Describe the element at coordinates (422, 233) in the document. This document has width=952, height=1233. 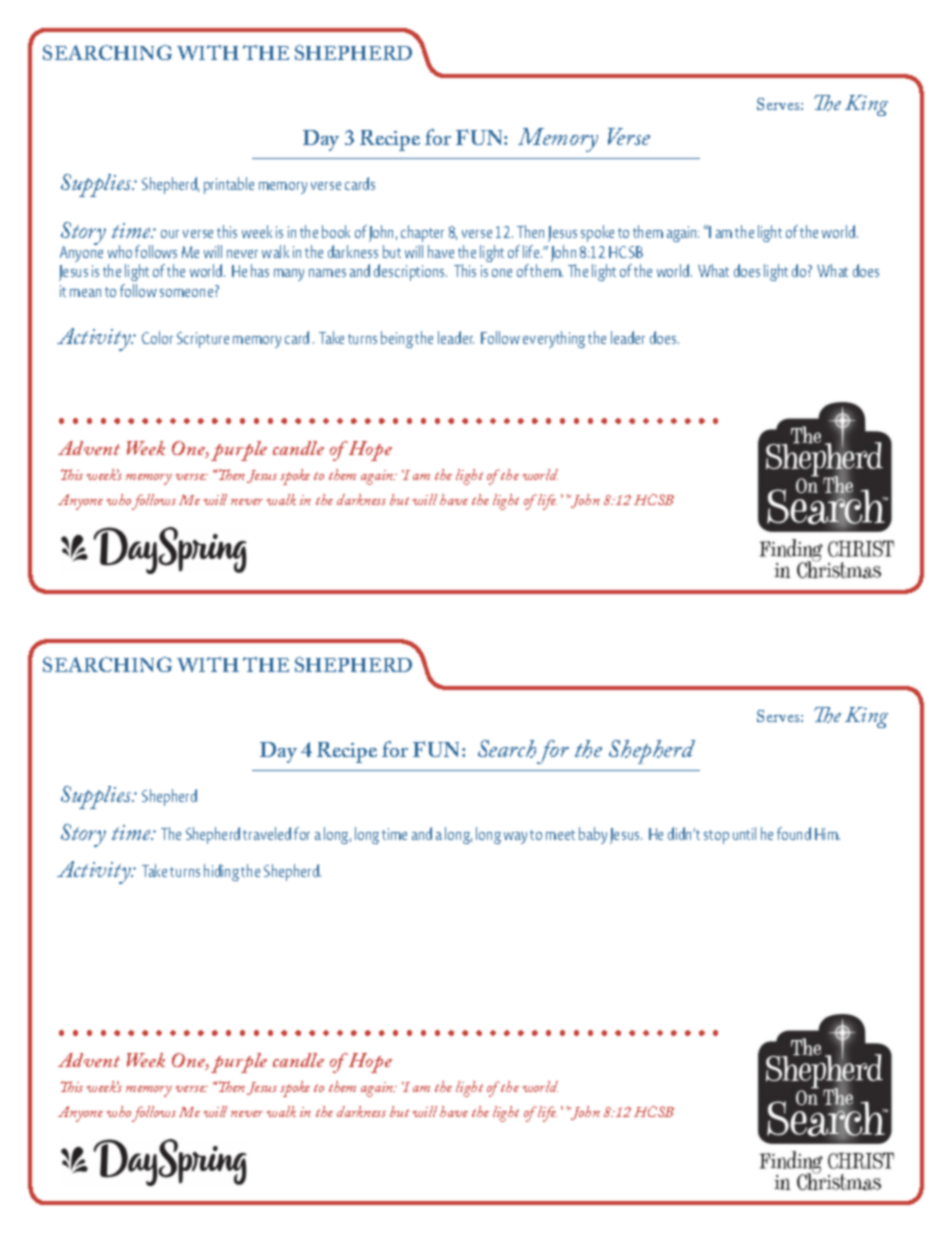
I see `chapter` at that location.
